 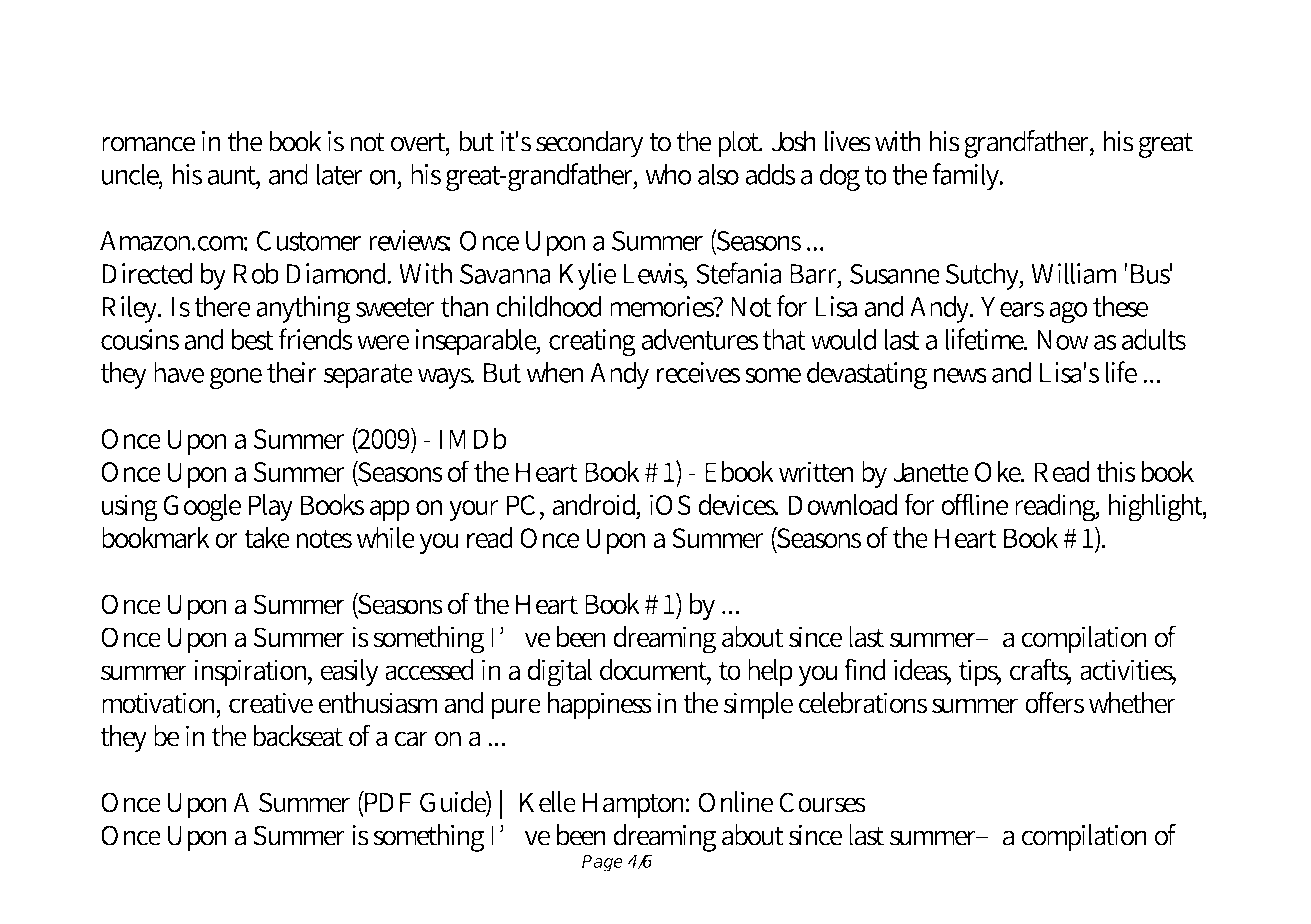 I want to click on lives, so click(x=848, y=141).
